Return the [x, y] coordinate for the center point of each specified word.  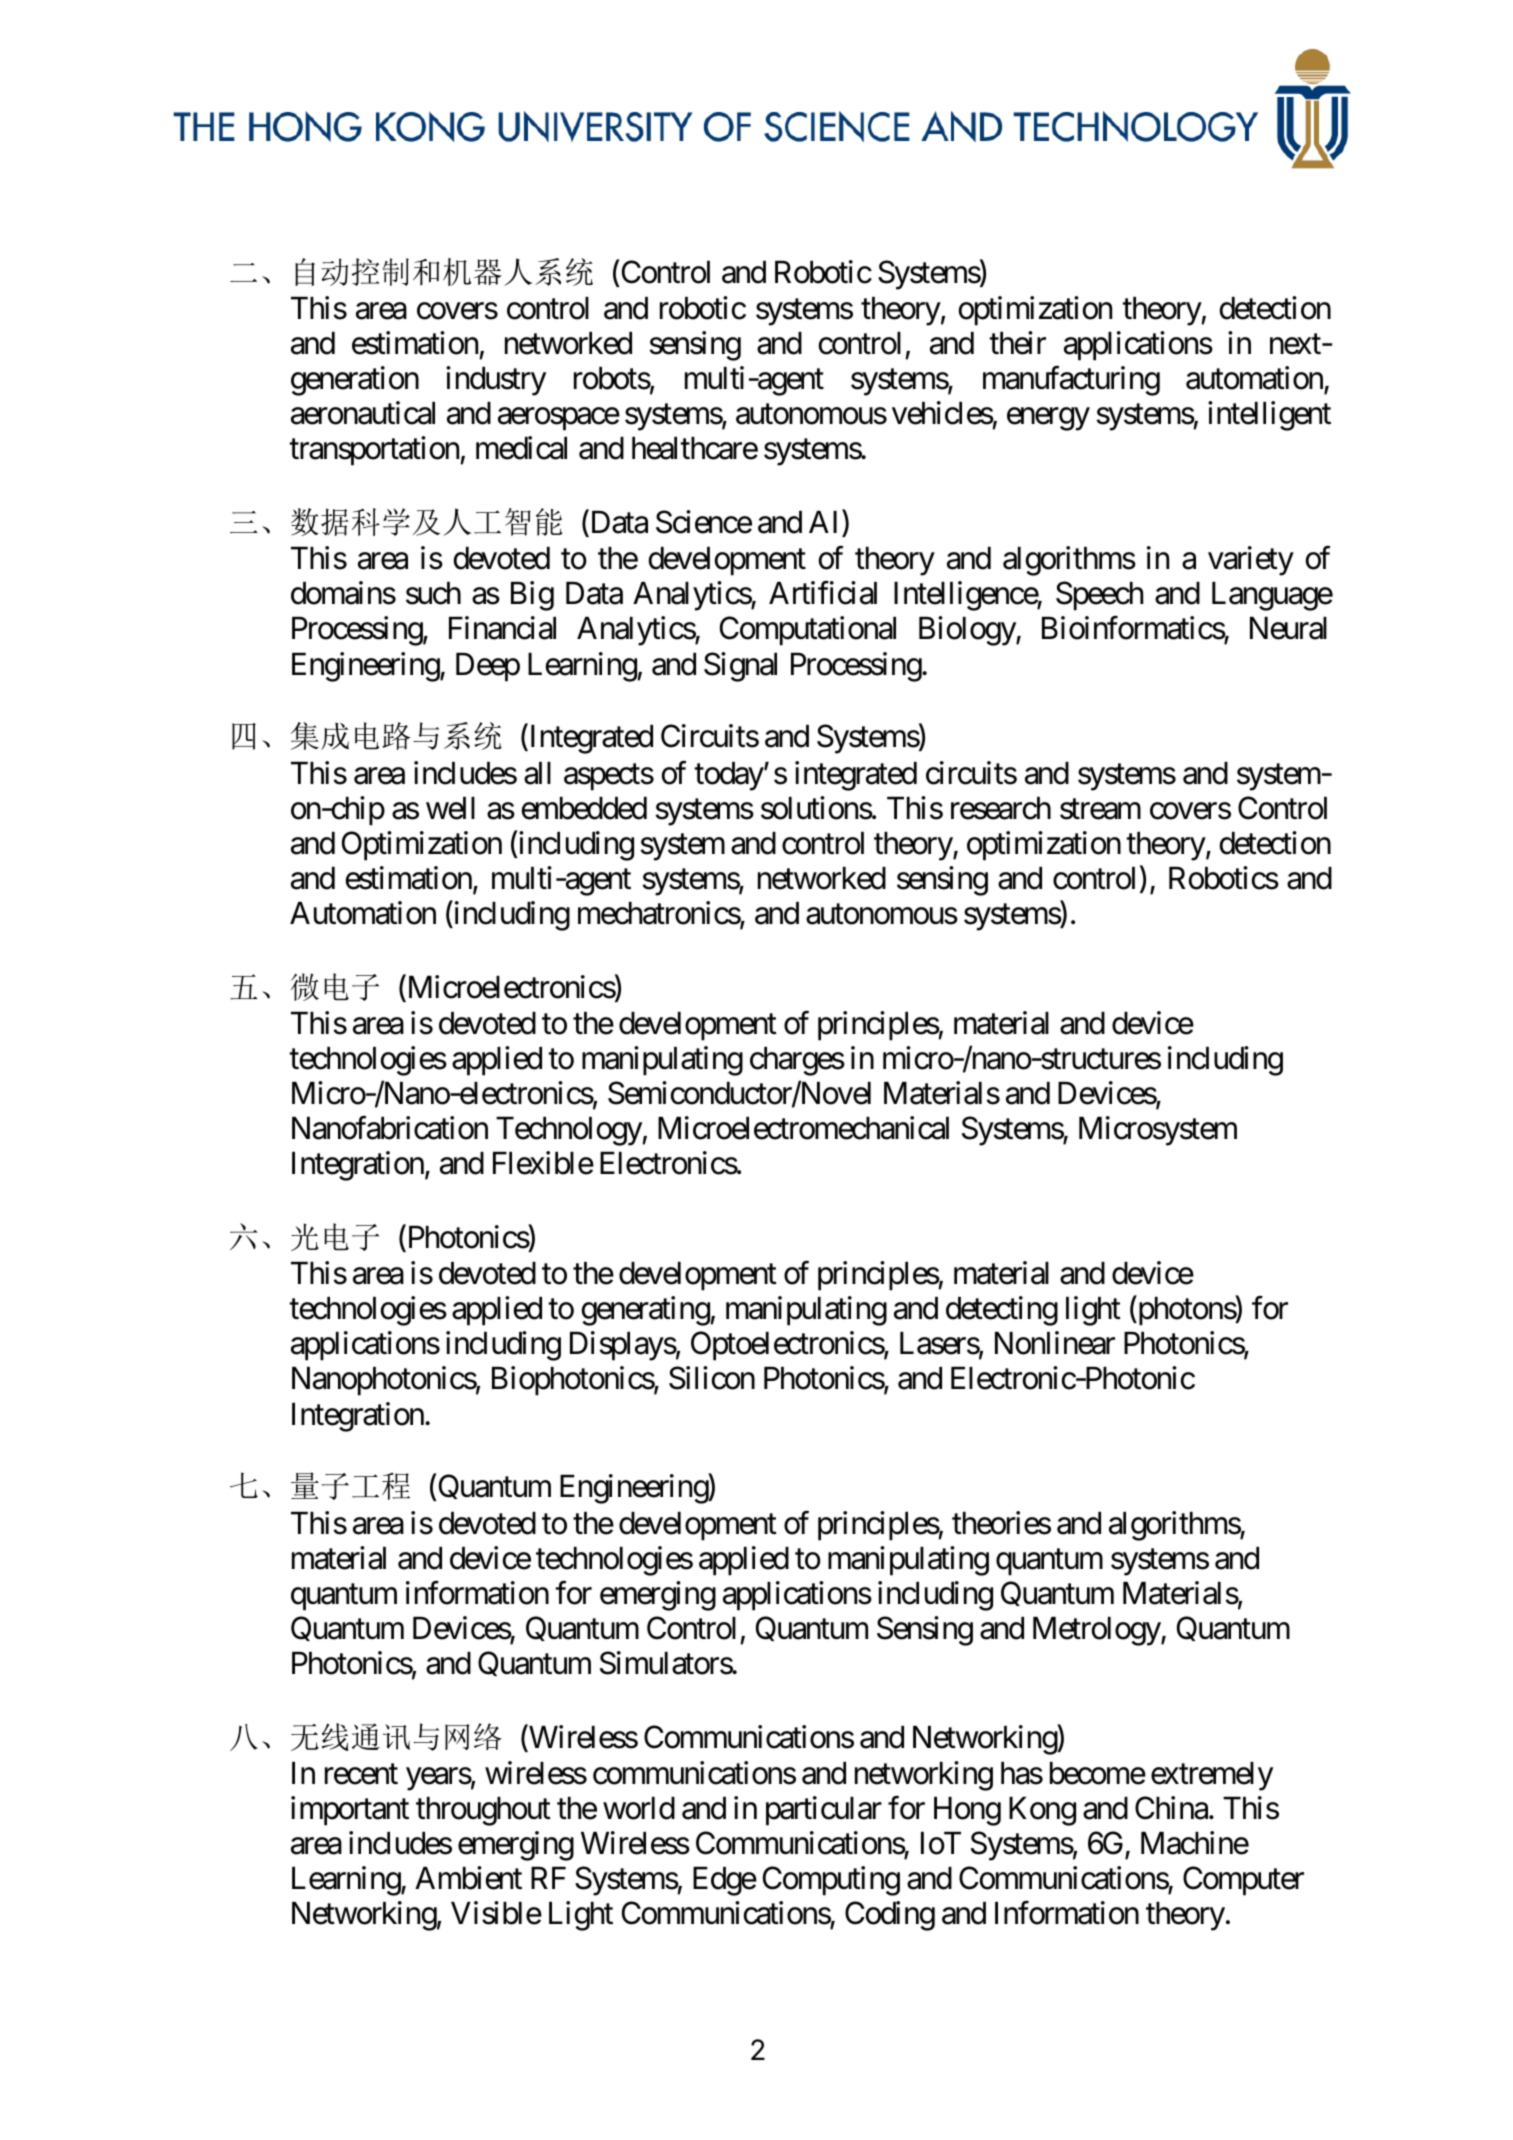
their [1017, 343]
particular [824, 1811]
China [1171, 1808]
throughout [483, 1811]
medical [521, 448]
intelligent [1269, 416]
